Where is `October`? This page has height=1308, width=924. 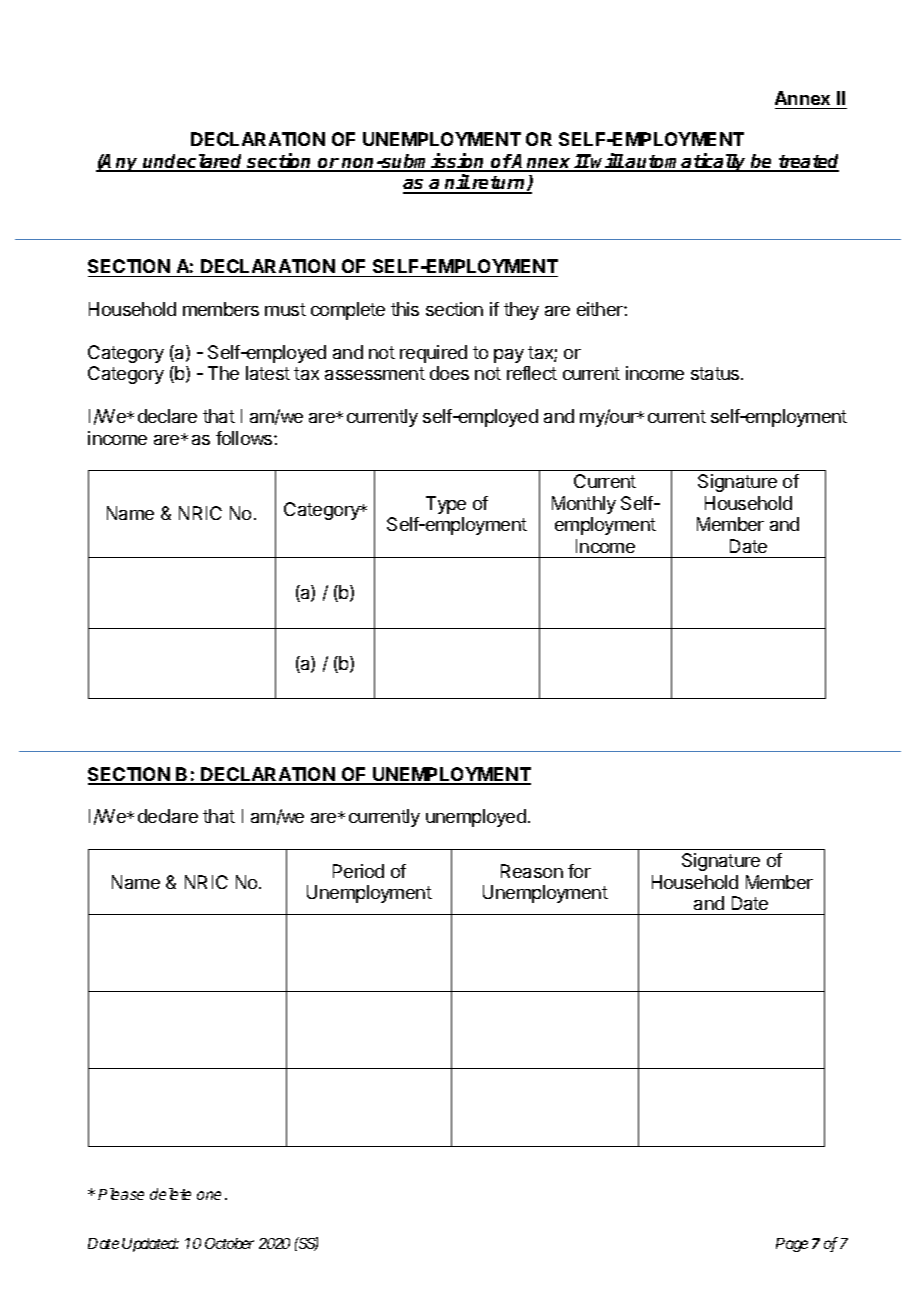 October is located at coordinates (229, 1243).
